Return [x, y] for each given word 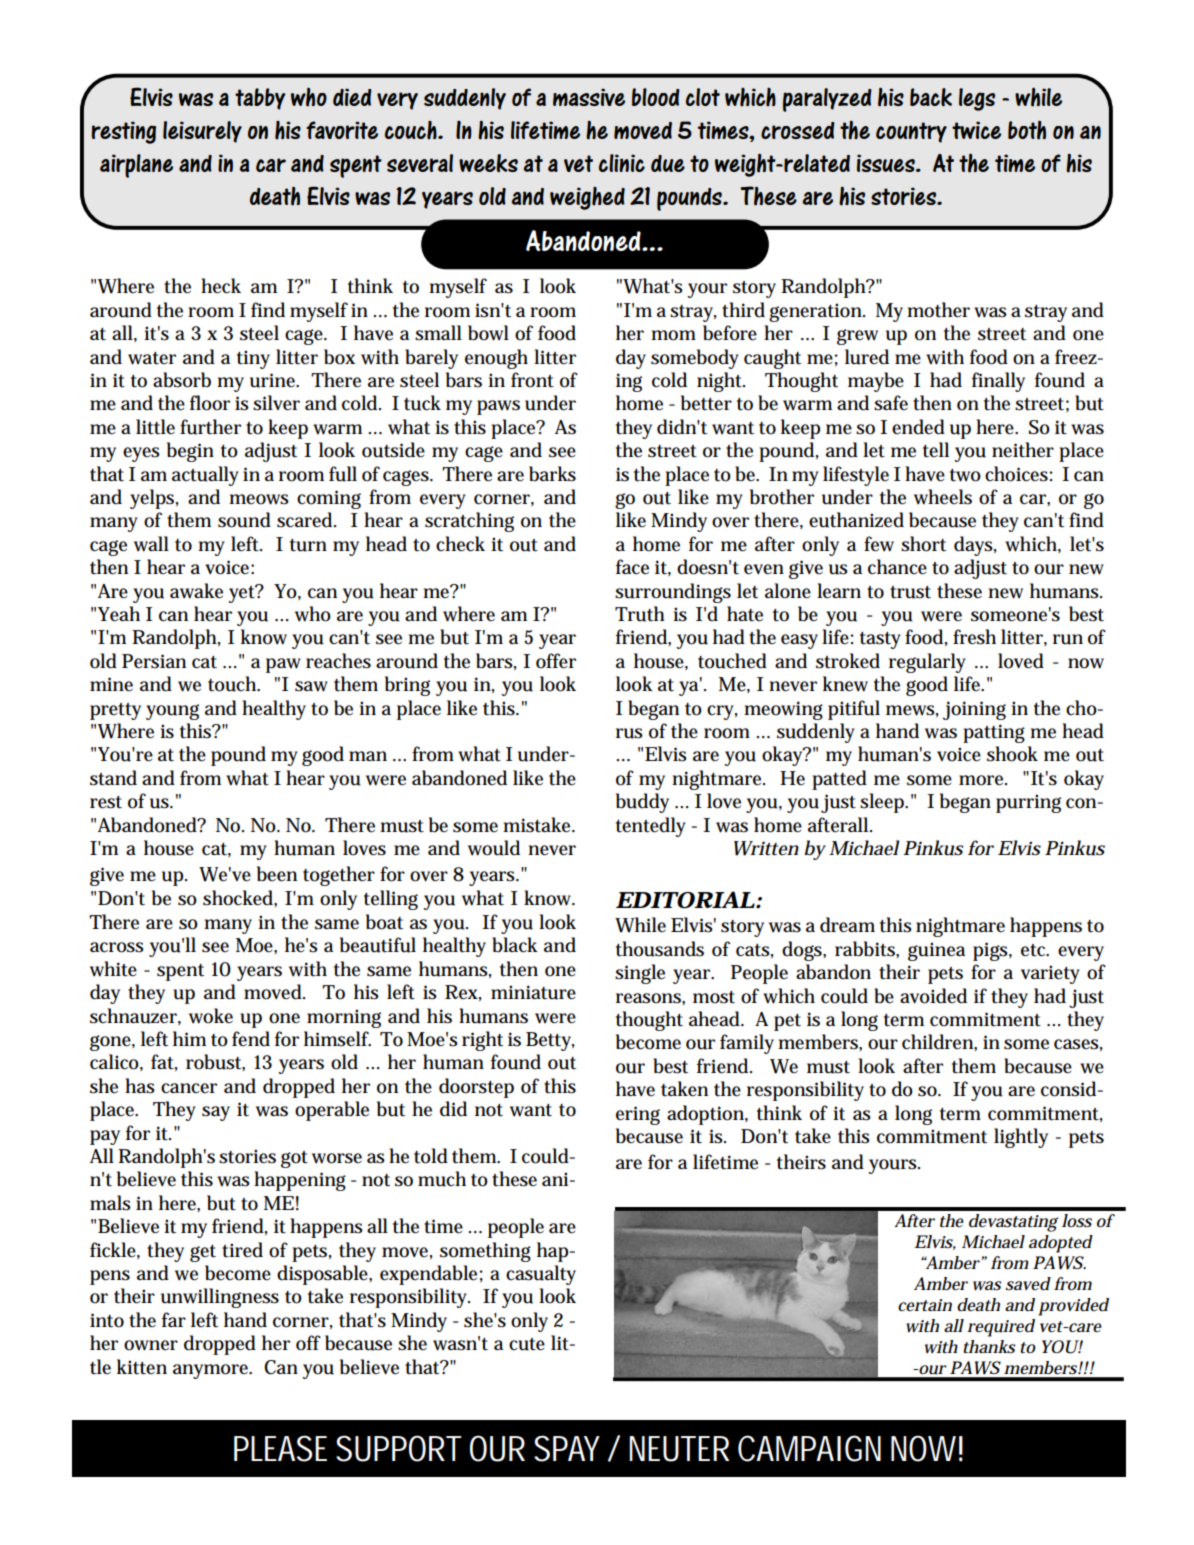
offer [556, 661]
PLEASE [280, 1448]
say [216, 1113]
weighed [587, 198]
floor [210, 403]
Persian [154, 661]
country [911, 132]
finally [998, 382]
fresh [974, 637]
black [515, 945]
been [277, 874]
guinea [936, 951]
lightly [1021, 1138]
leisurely [202, 132]
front [532, 380]
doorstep [476, 1088]
